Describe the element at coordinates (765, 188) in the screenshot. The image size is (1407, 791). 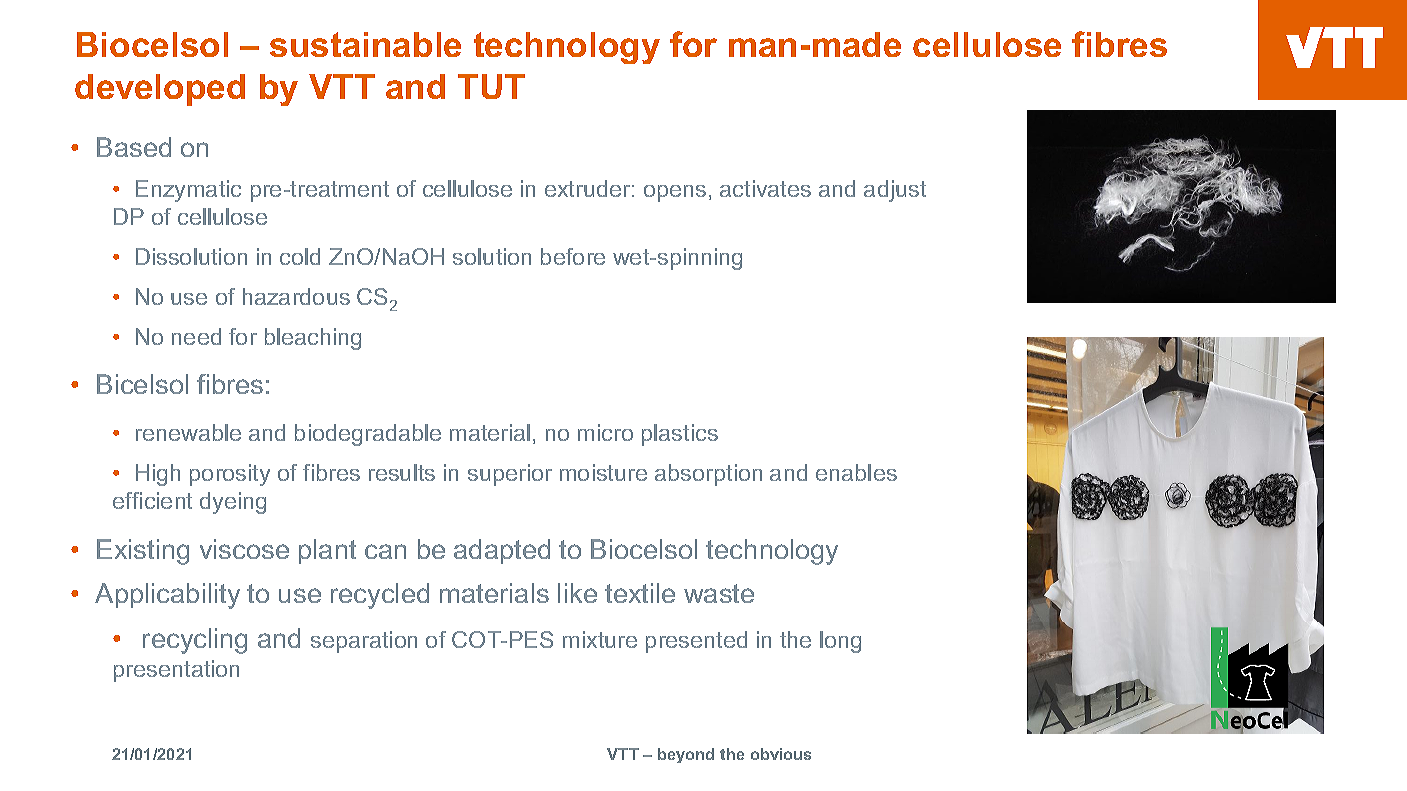
I see `activates` at that location.
